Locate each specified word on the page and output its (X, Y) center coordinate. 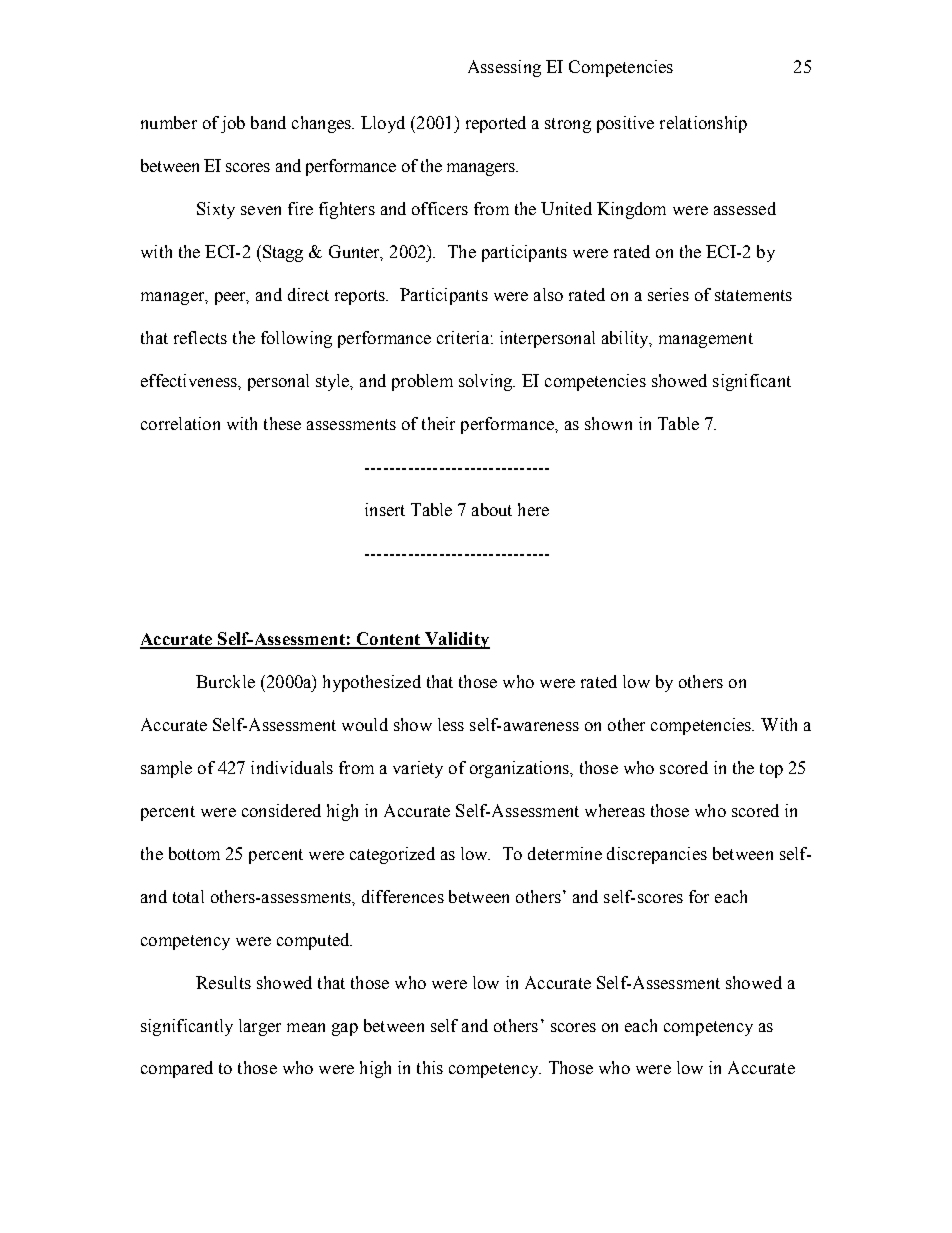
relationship (703, 124)
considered (281, 810)
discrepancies (657, 855)
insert (385, 509)
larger (260, 1027)
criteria (463, 337)
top (771, 770)
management (706, 340)
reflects (200, 337)
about (492, 509)
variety (418, 769)
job (233, 124)
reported (496, 124)
